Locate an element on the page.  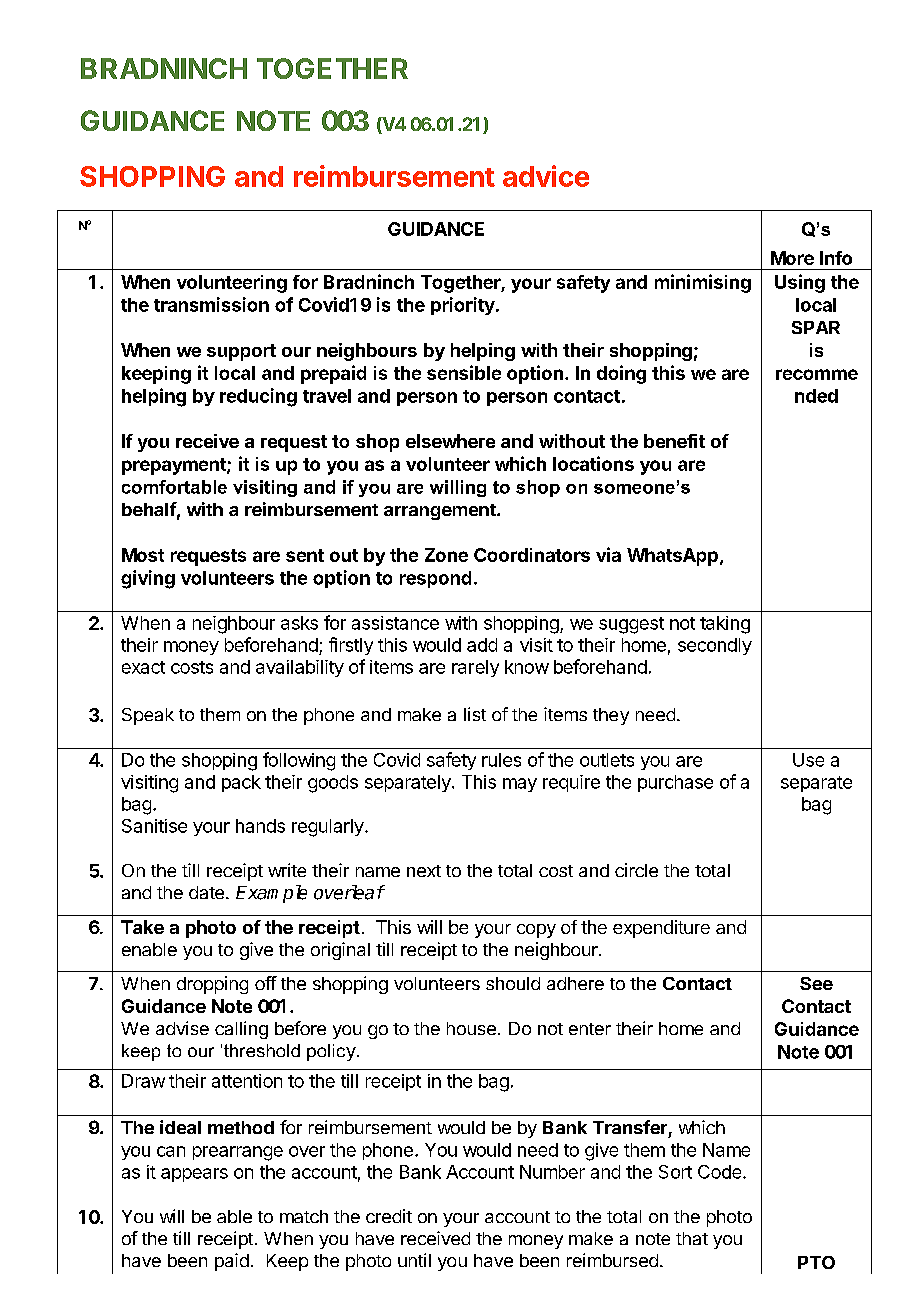
sent is located at coordinates (305, 555).
